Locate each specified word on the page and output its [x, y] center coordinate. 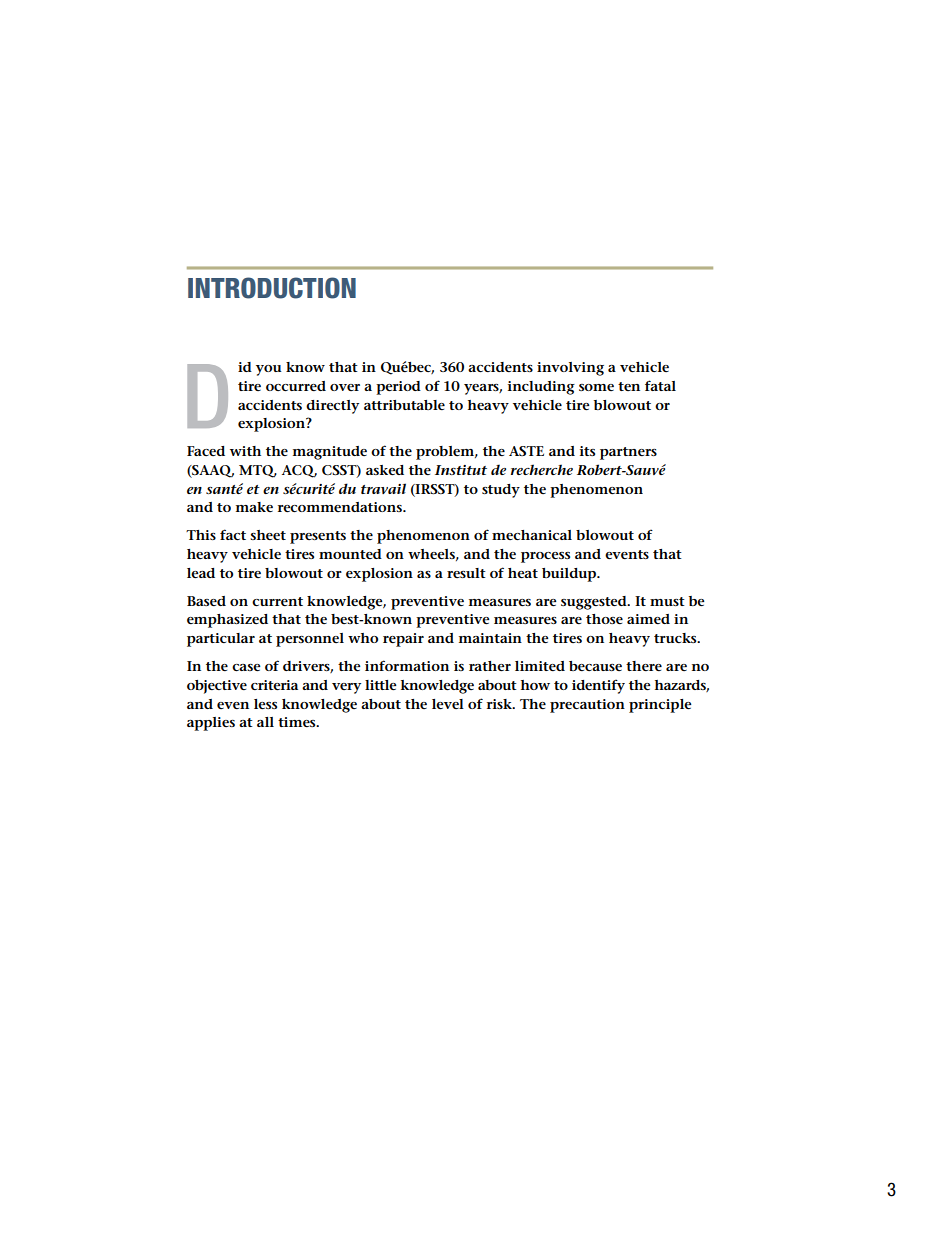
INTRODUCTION [272, 288]
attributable [404, 405]
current [277, 601]
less [265, 704]
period [398, 388]
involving [570, 369]
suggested [595, 603]
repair [403, 640]
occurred [296, 386]
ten [629, 386]
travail [383, 488]
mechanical [532, 535]
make [254, 507]
